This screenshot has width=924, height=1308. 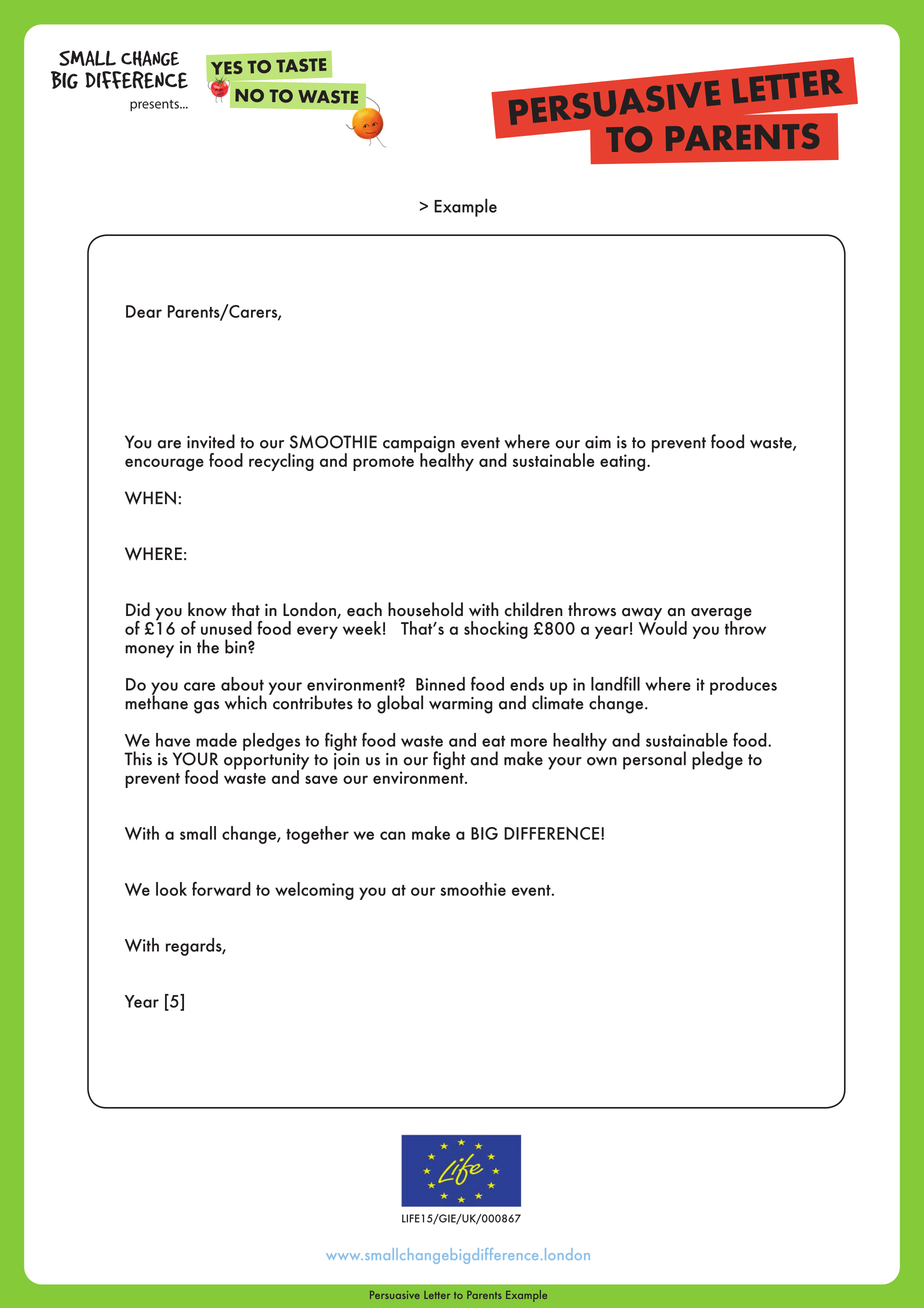 I want to click on aim, so click(x=598, y=442).
